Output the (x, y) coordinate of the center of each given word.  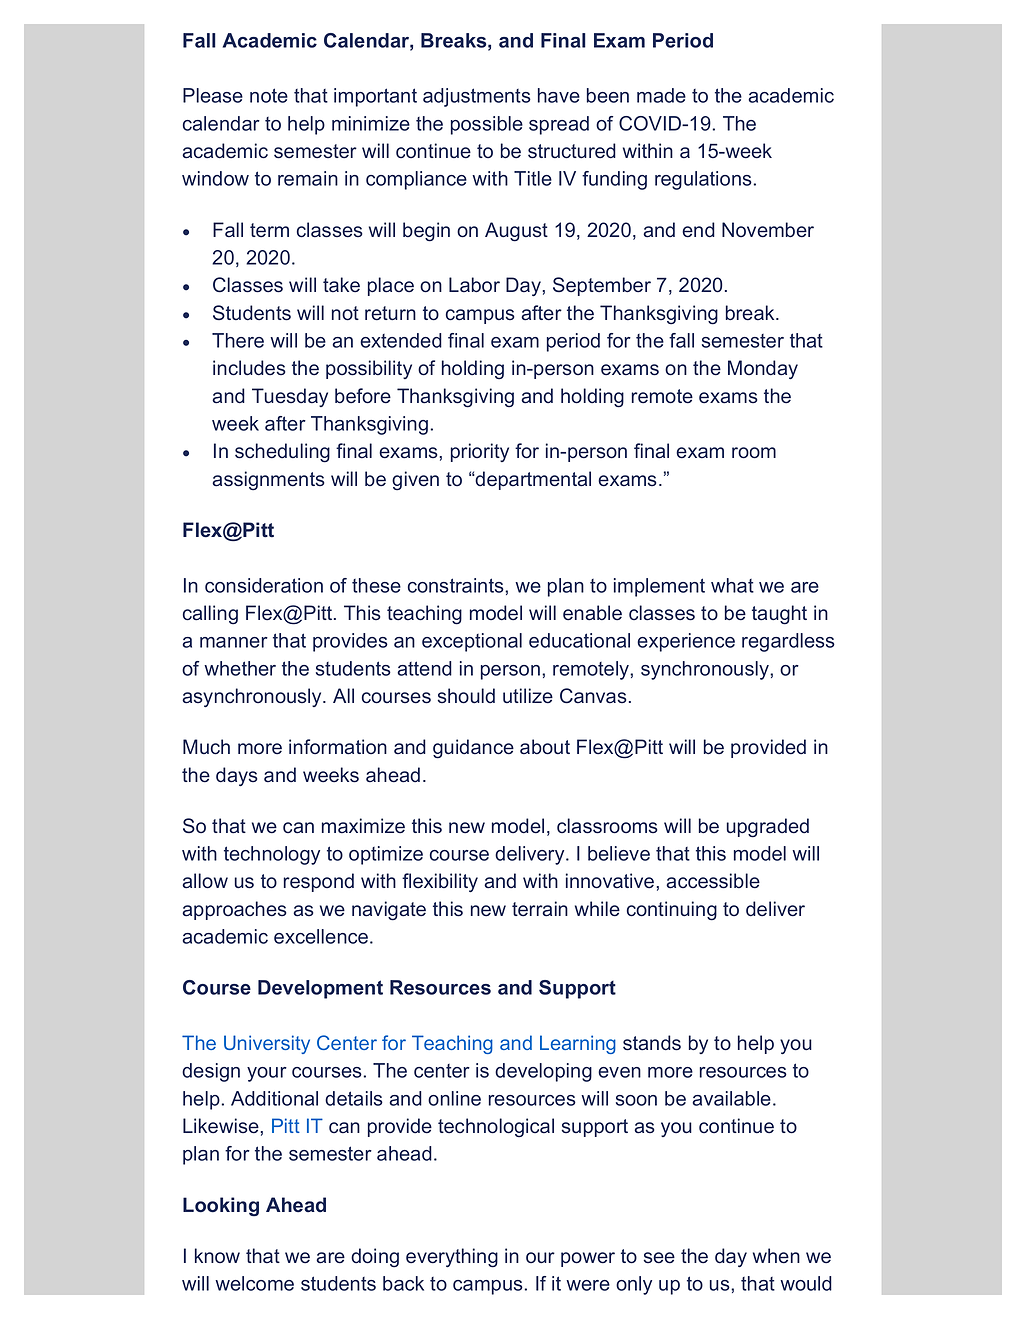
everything (452, 1258)
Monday (763, 369)
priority (480, 452)
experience (686, 642)
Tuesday (290, 397)
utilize (528, 696)
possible (487, 125)
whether (240, 668)
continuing (672, 911)
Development (320, 989)
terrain (540, 909)
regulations (703, 180)
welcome (254, 1283)
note (269, 95)
